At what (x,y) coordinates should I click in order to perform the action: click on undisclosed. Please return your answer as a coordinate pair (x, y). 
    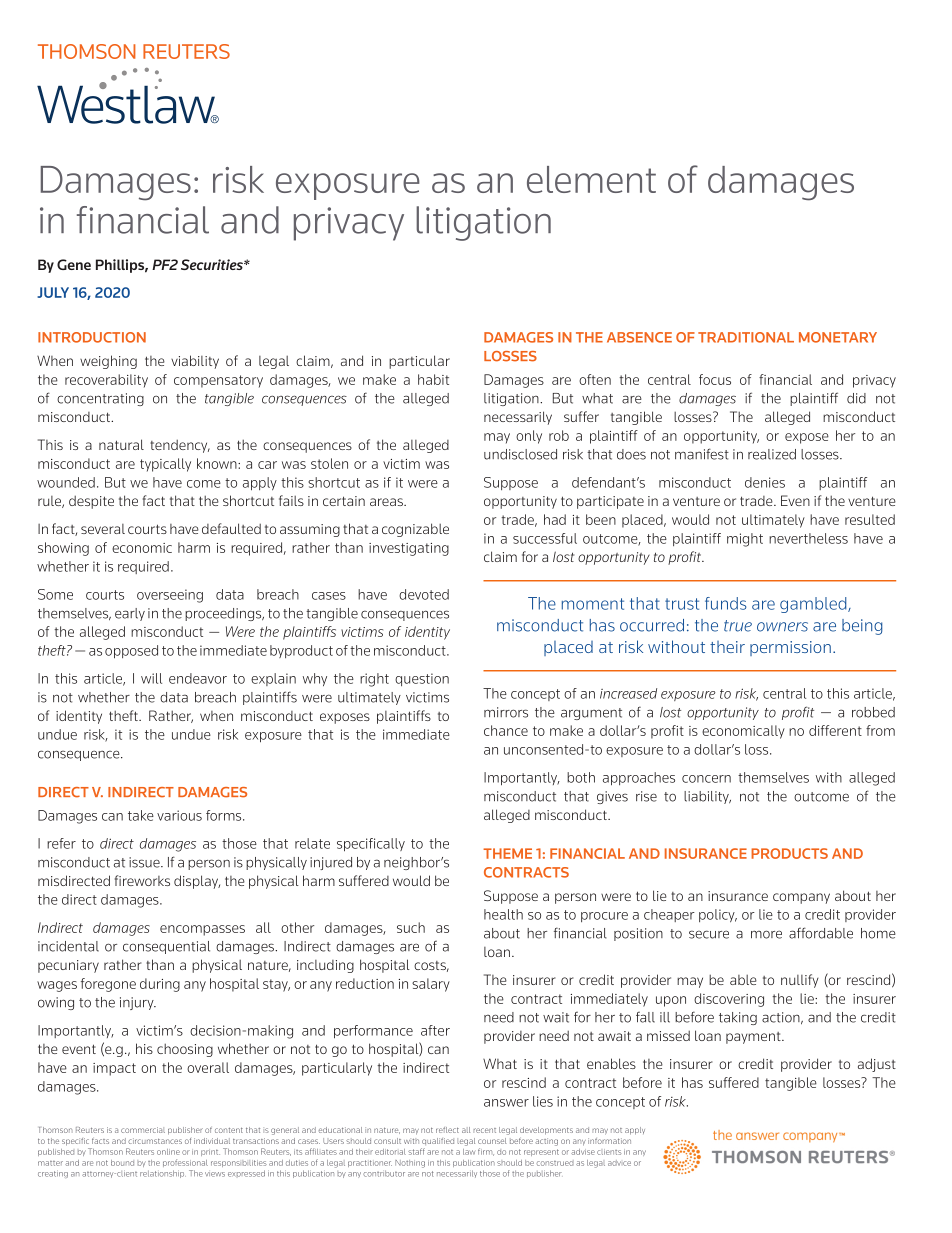
    Looking at the image, I should click on (520, 454).
